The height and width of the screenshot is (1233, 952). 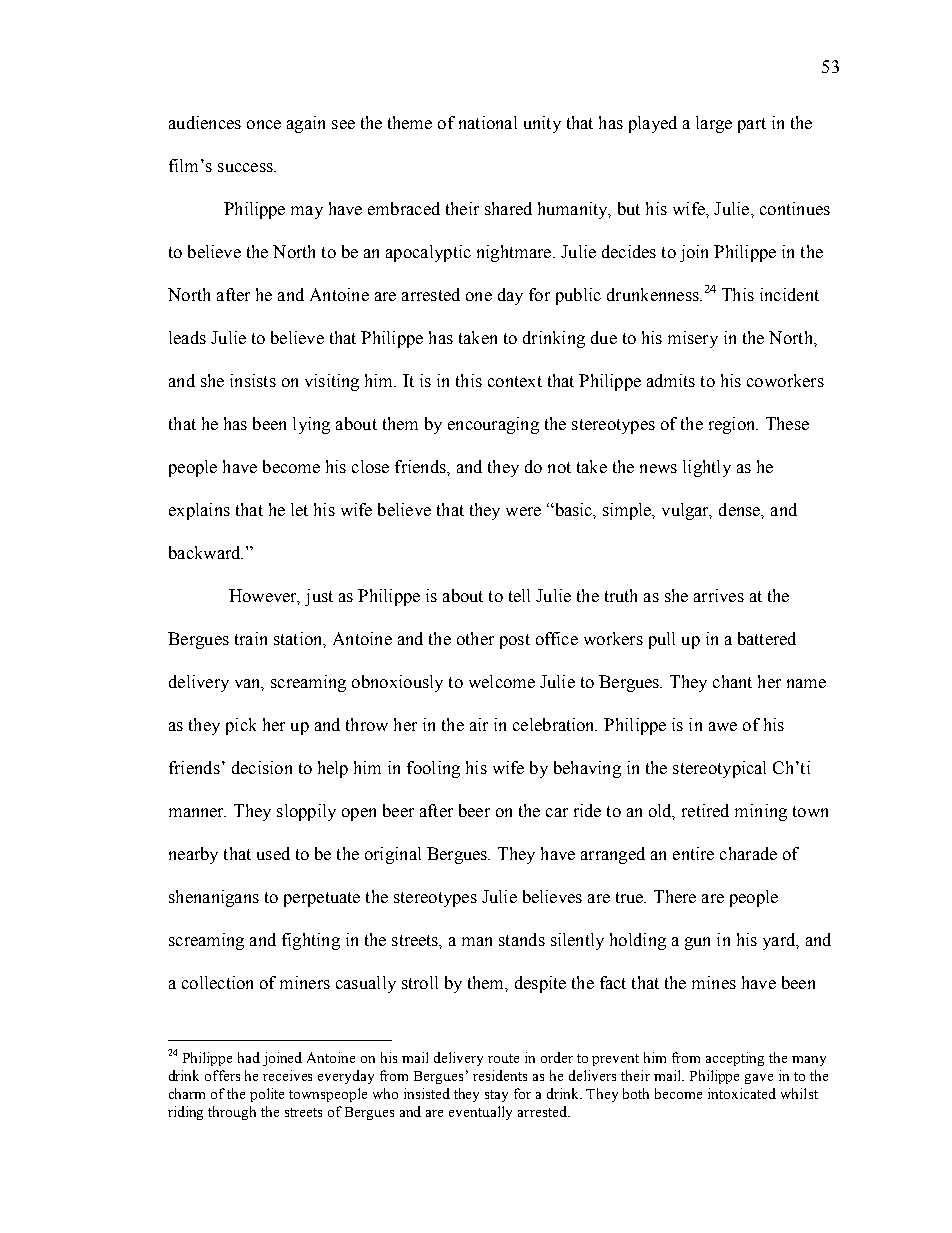 I want to click on part, so click(x=752, y=125).
